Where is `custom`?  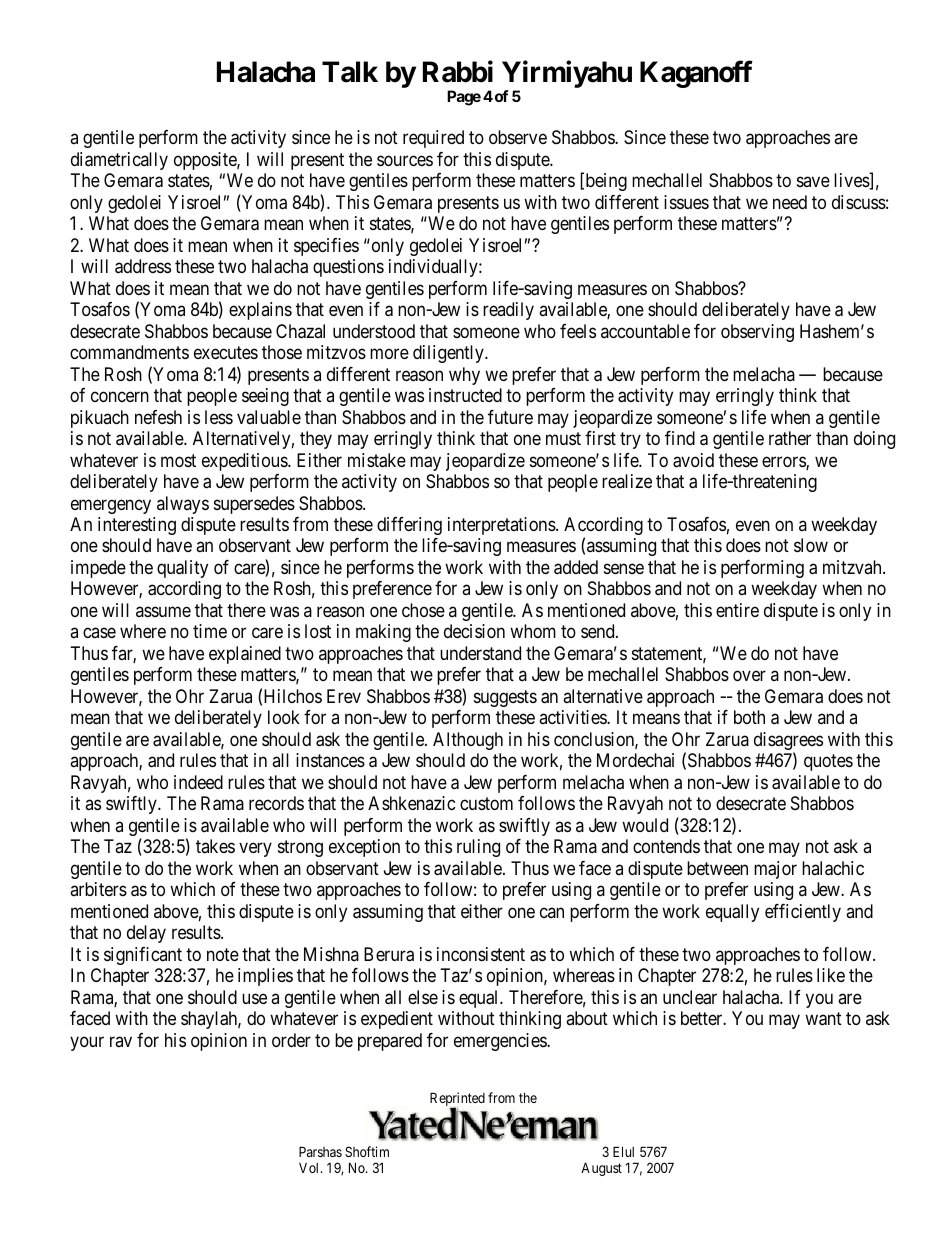
custom is located at coordinates (486, 804).
